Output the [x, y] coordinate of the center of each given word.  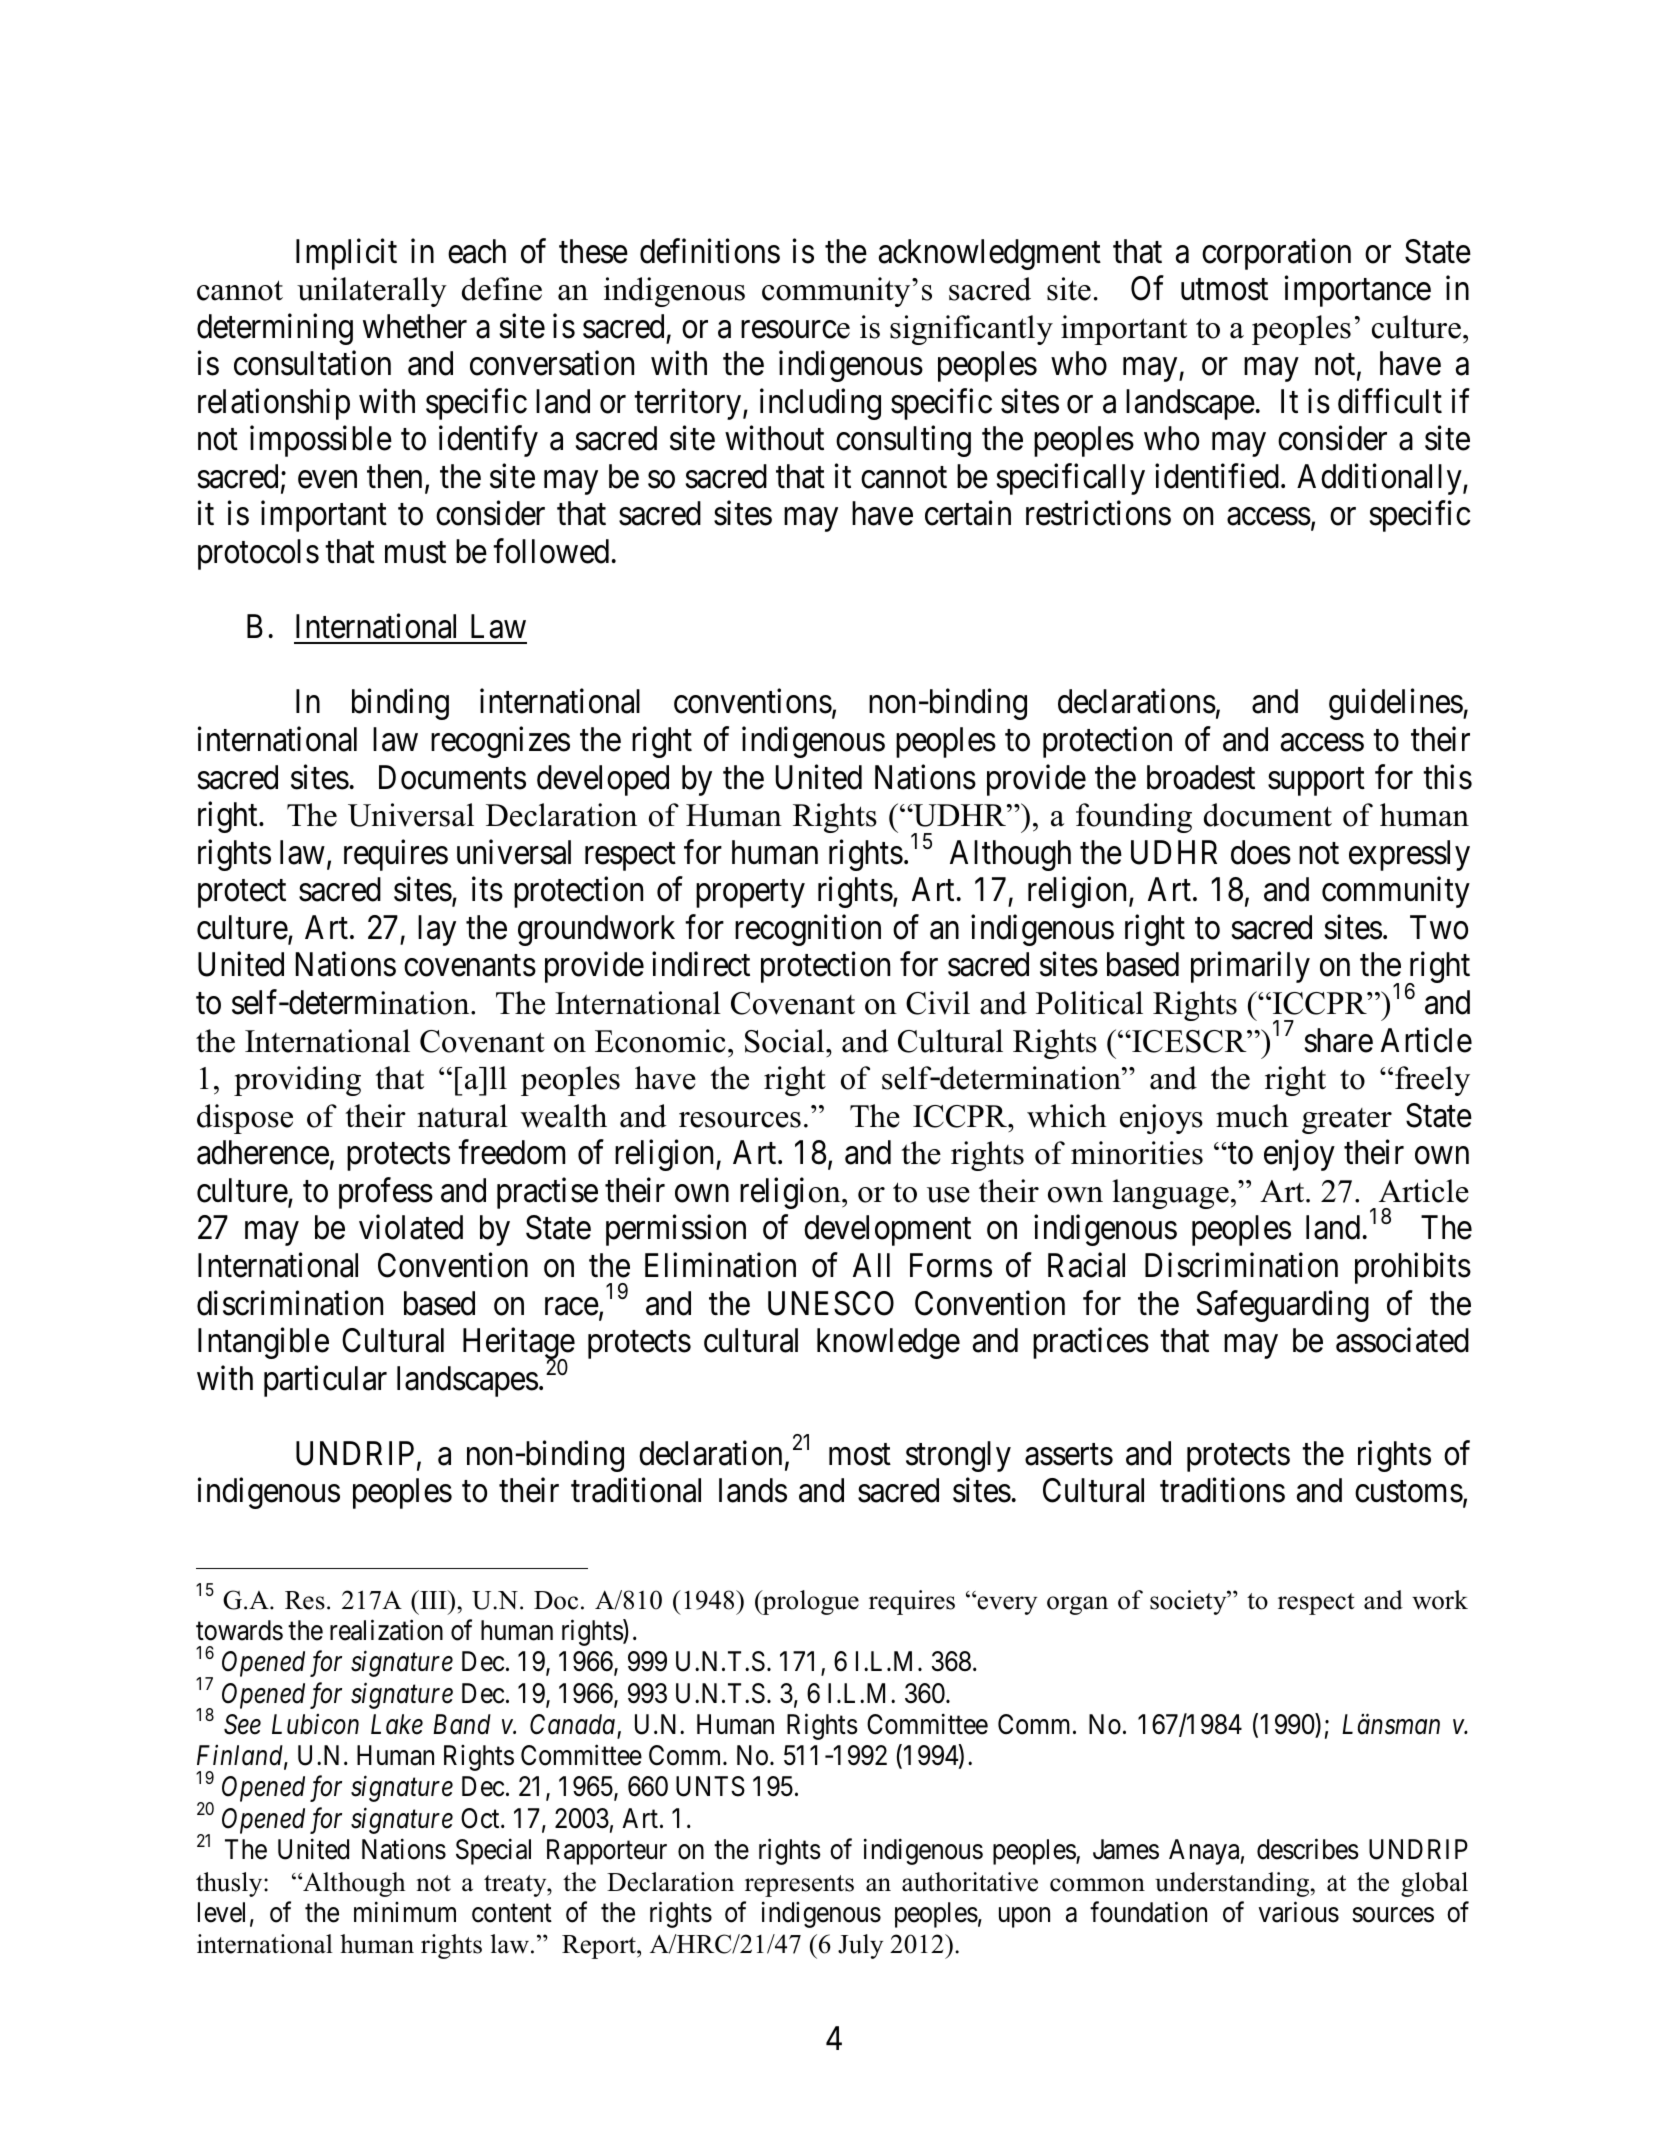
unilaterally [372, 292]
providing [297, 1081]
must [415, 553]
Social [786, 1041]
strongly [958, 1456]
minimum [405, 1911]
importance [1358, 291]
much [1252, 1116]
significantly [971, 330]
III [433, 1599]
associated [1402, 1340]
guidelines [1396, 704]
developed [603, 780]
